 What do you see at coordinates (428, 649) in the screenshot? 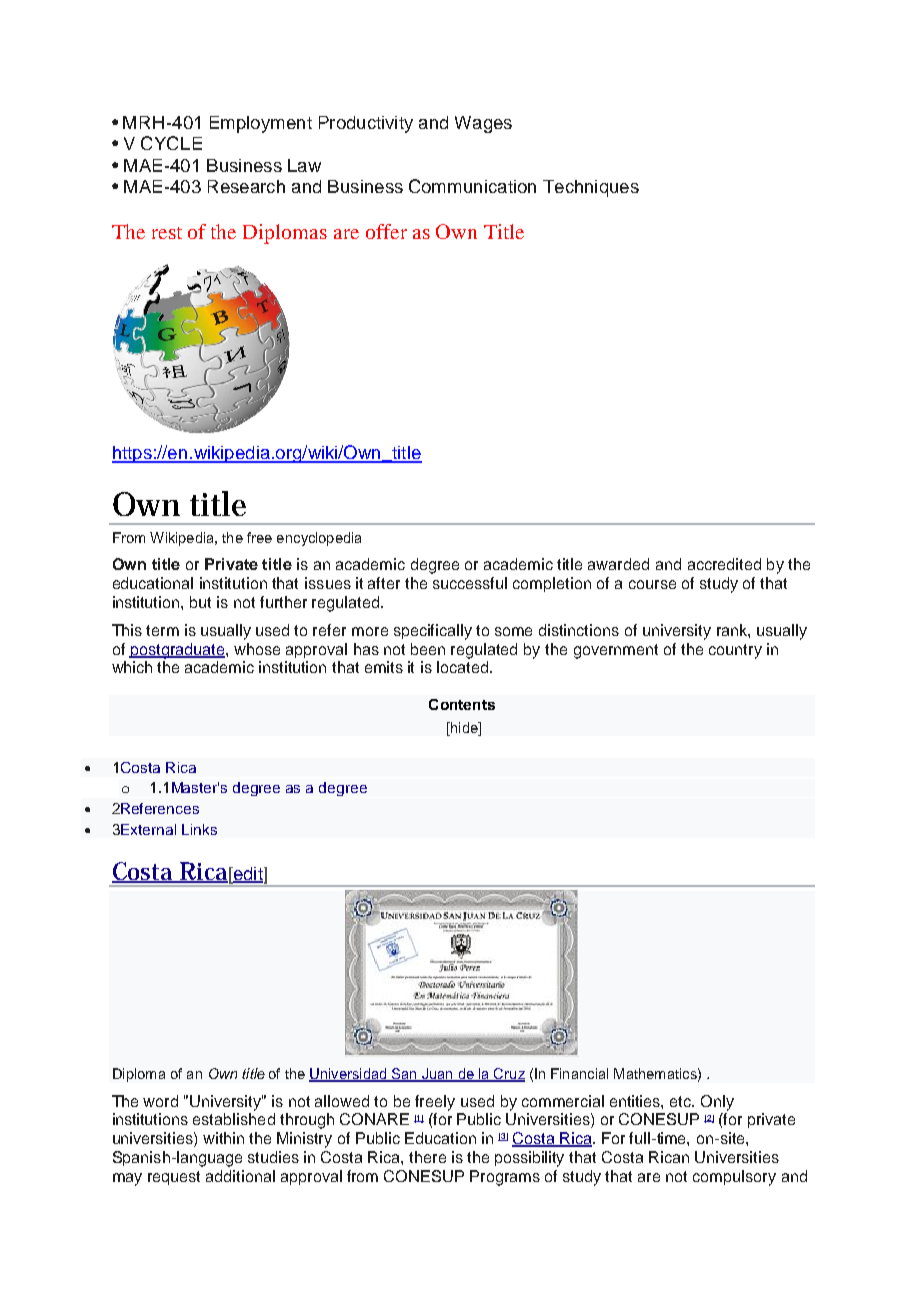
I see `been` at bounding box center [428, 649].
